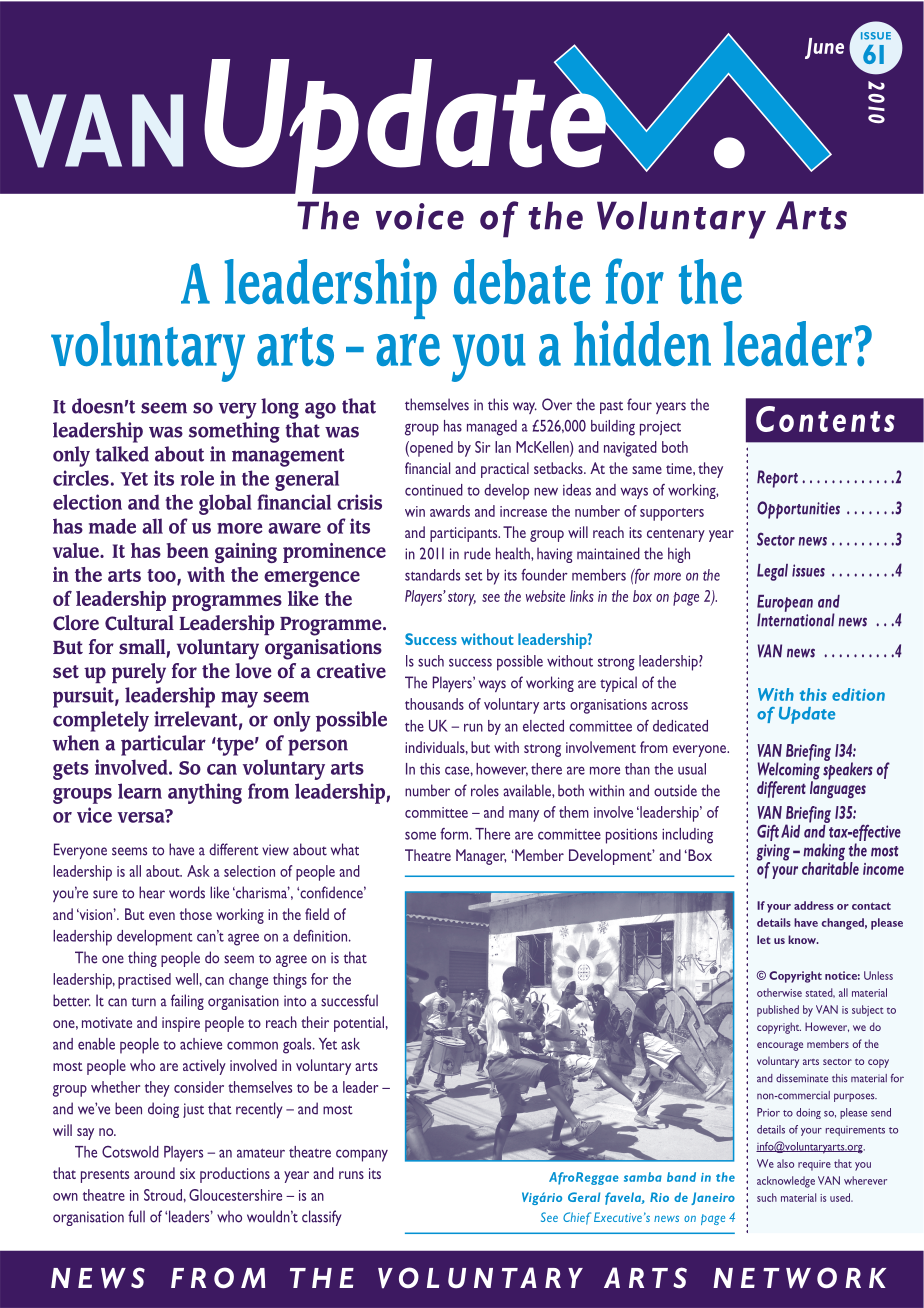 This screenshot has width=924, height=1308. Describe the element at coordinates (522, 281) in the screenshot. I see `debate` at that location.
